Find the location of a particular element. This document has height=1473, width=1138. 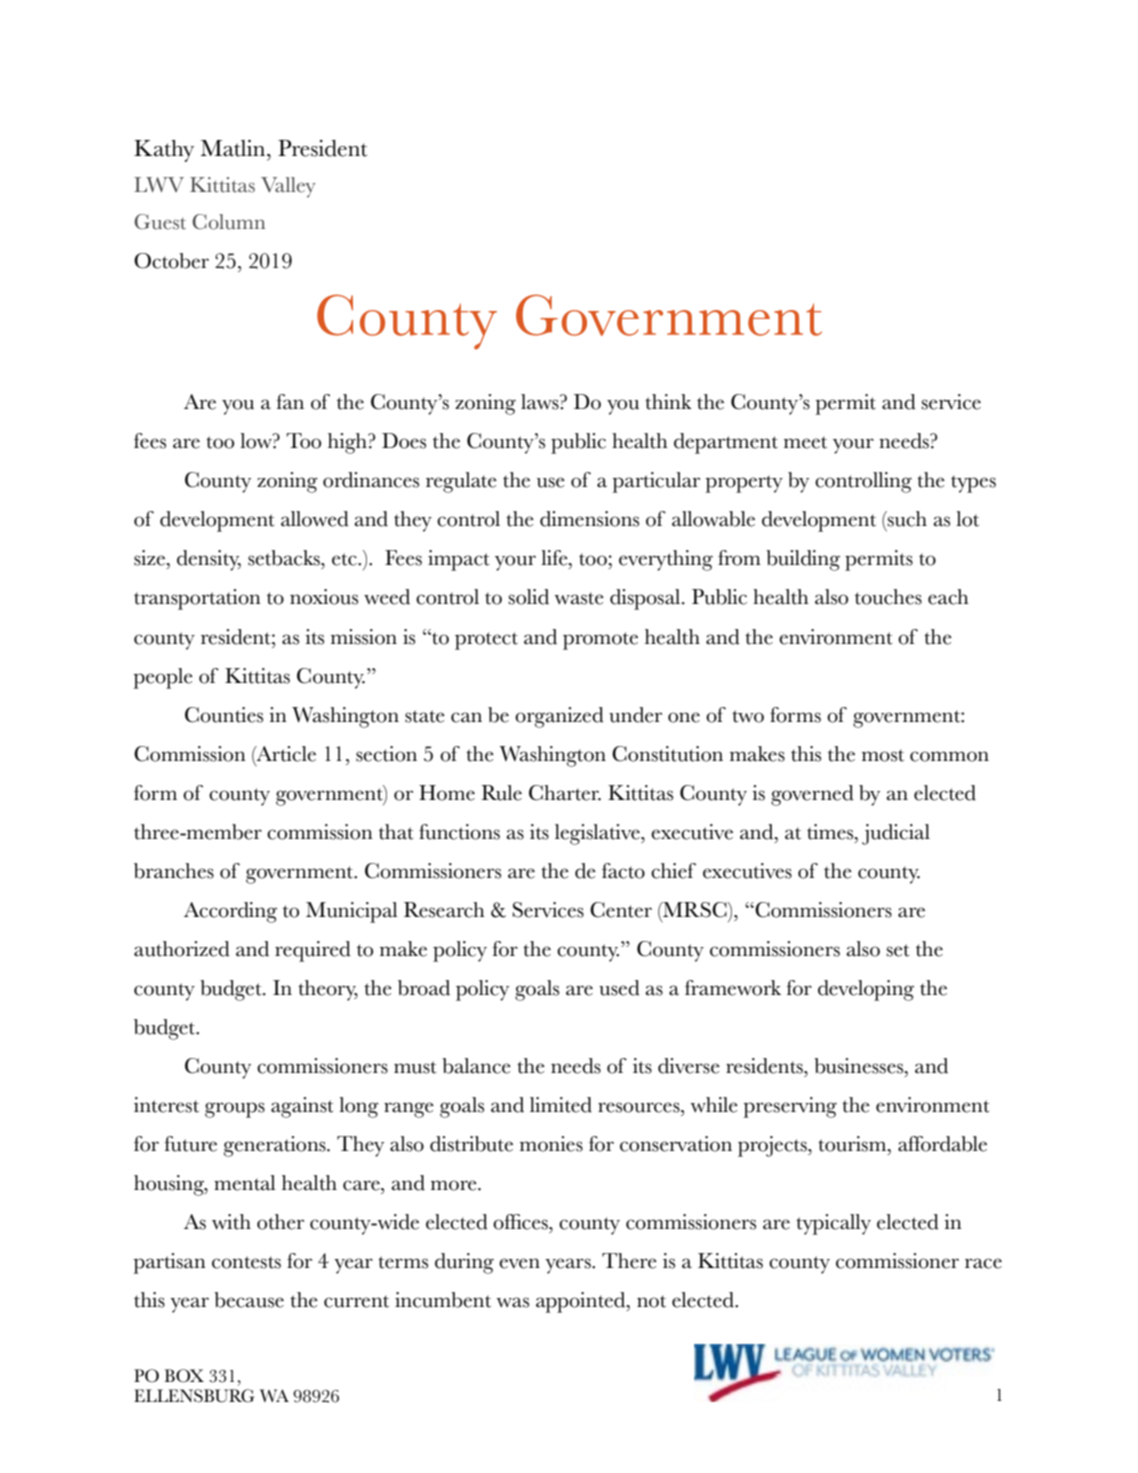

most is located at coordinates (883, 755).
